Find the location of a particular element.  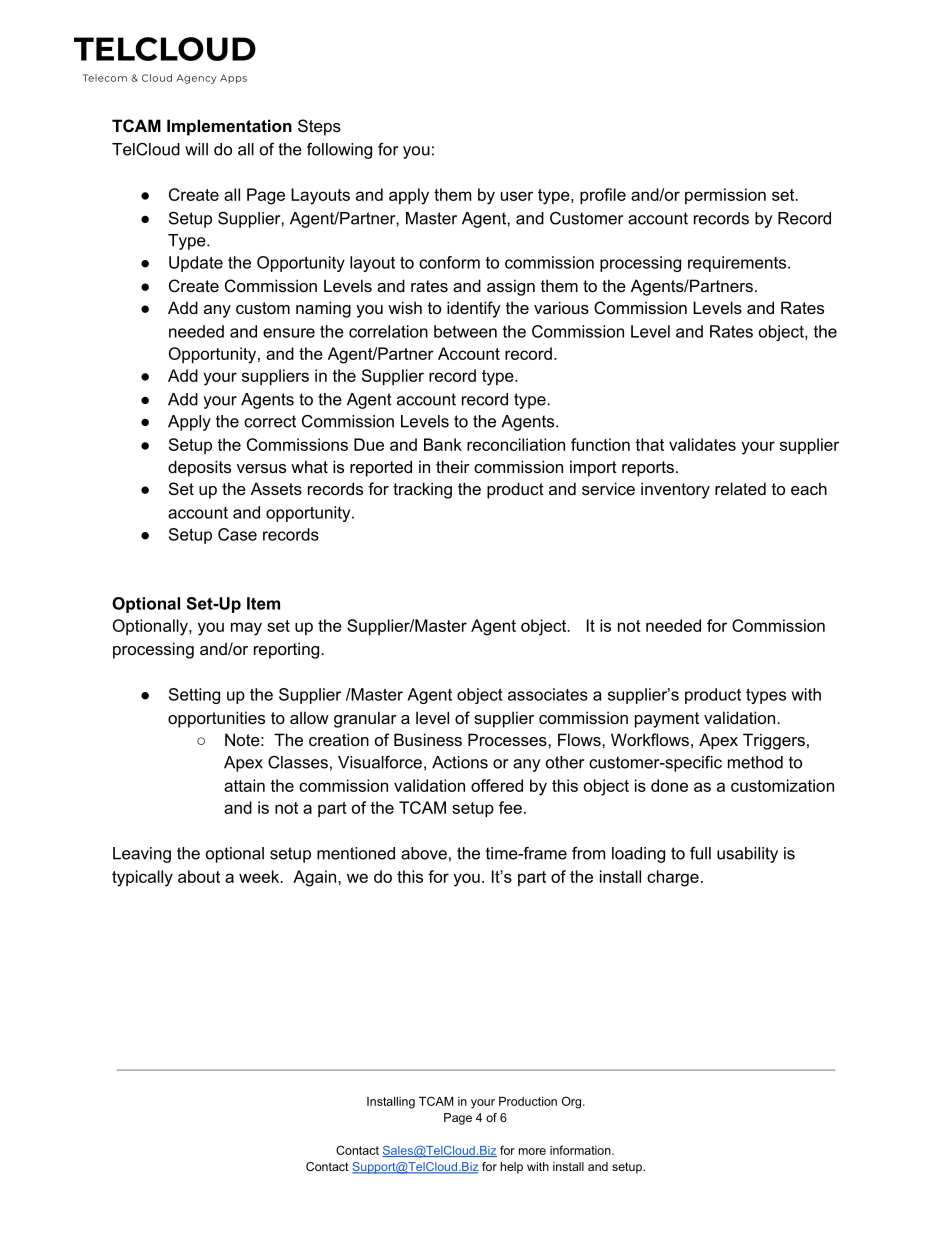

fee is located at coordinates (510, 807).
